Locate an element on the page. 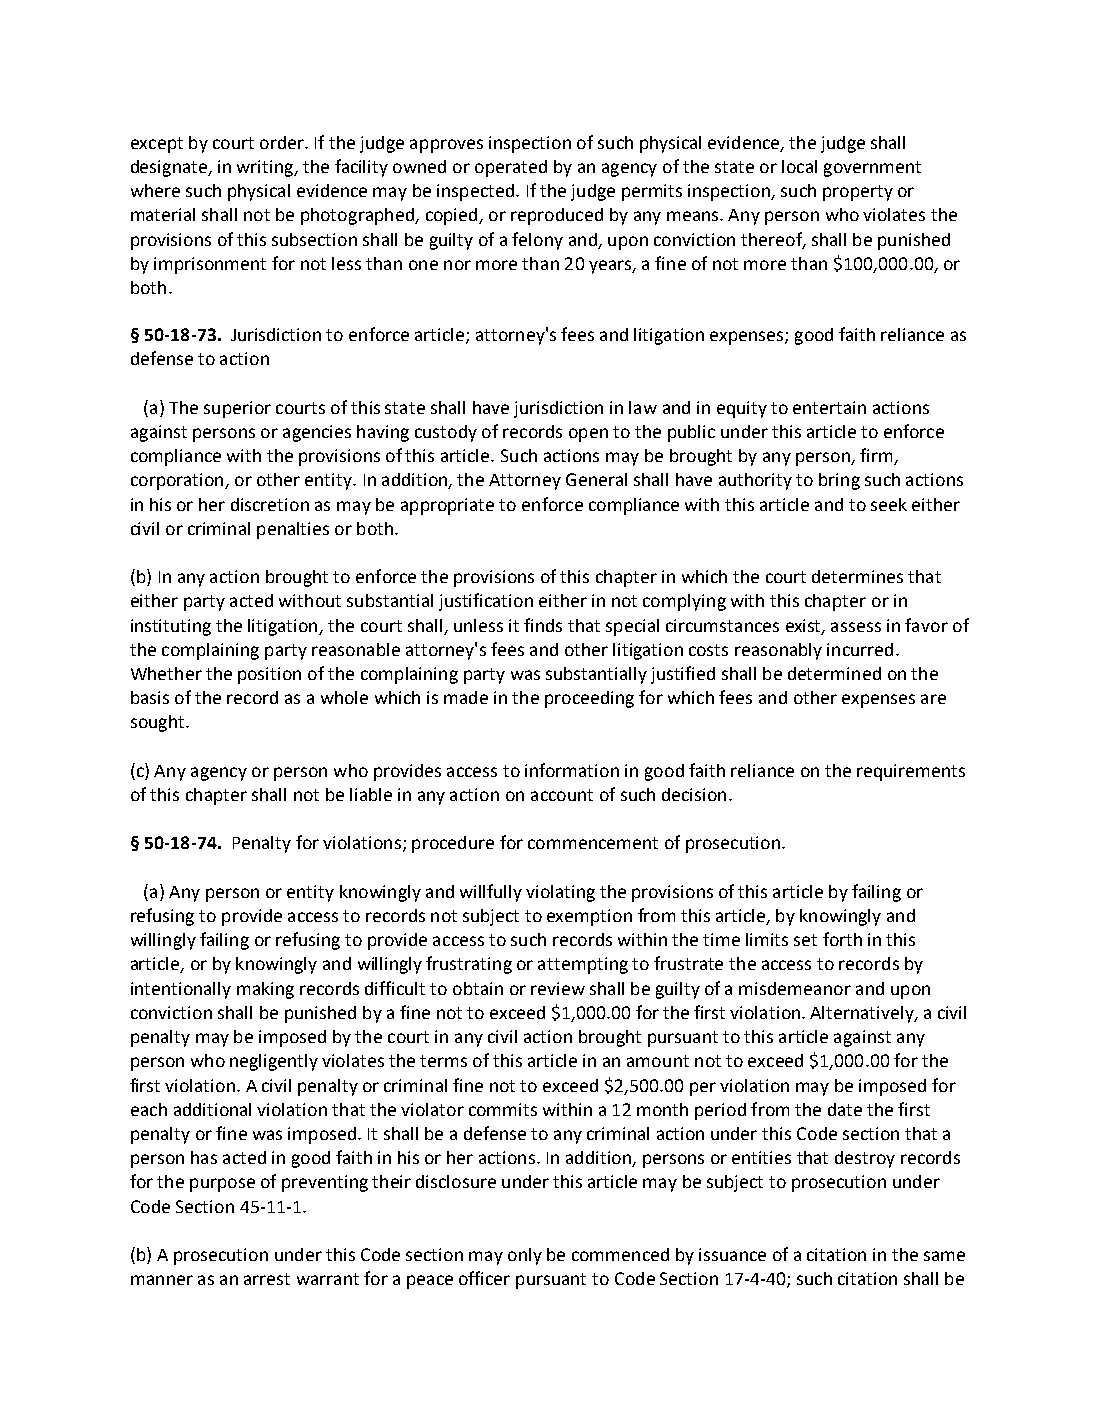 This image has height=1428, width=1104. writing is located at coordinates (266, 168).
